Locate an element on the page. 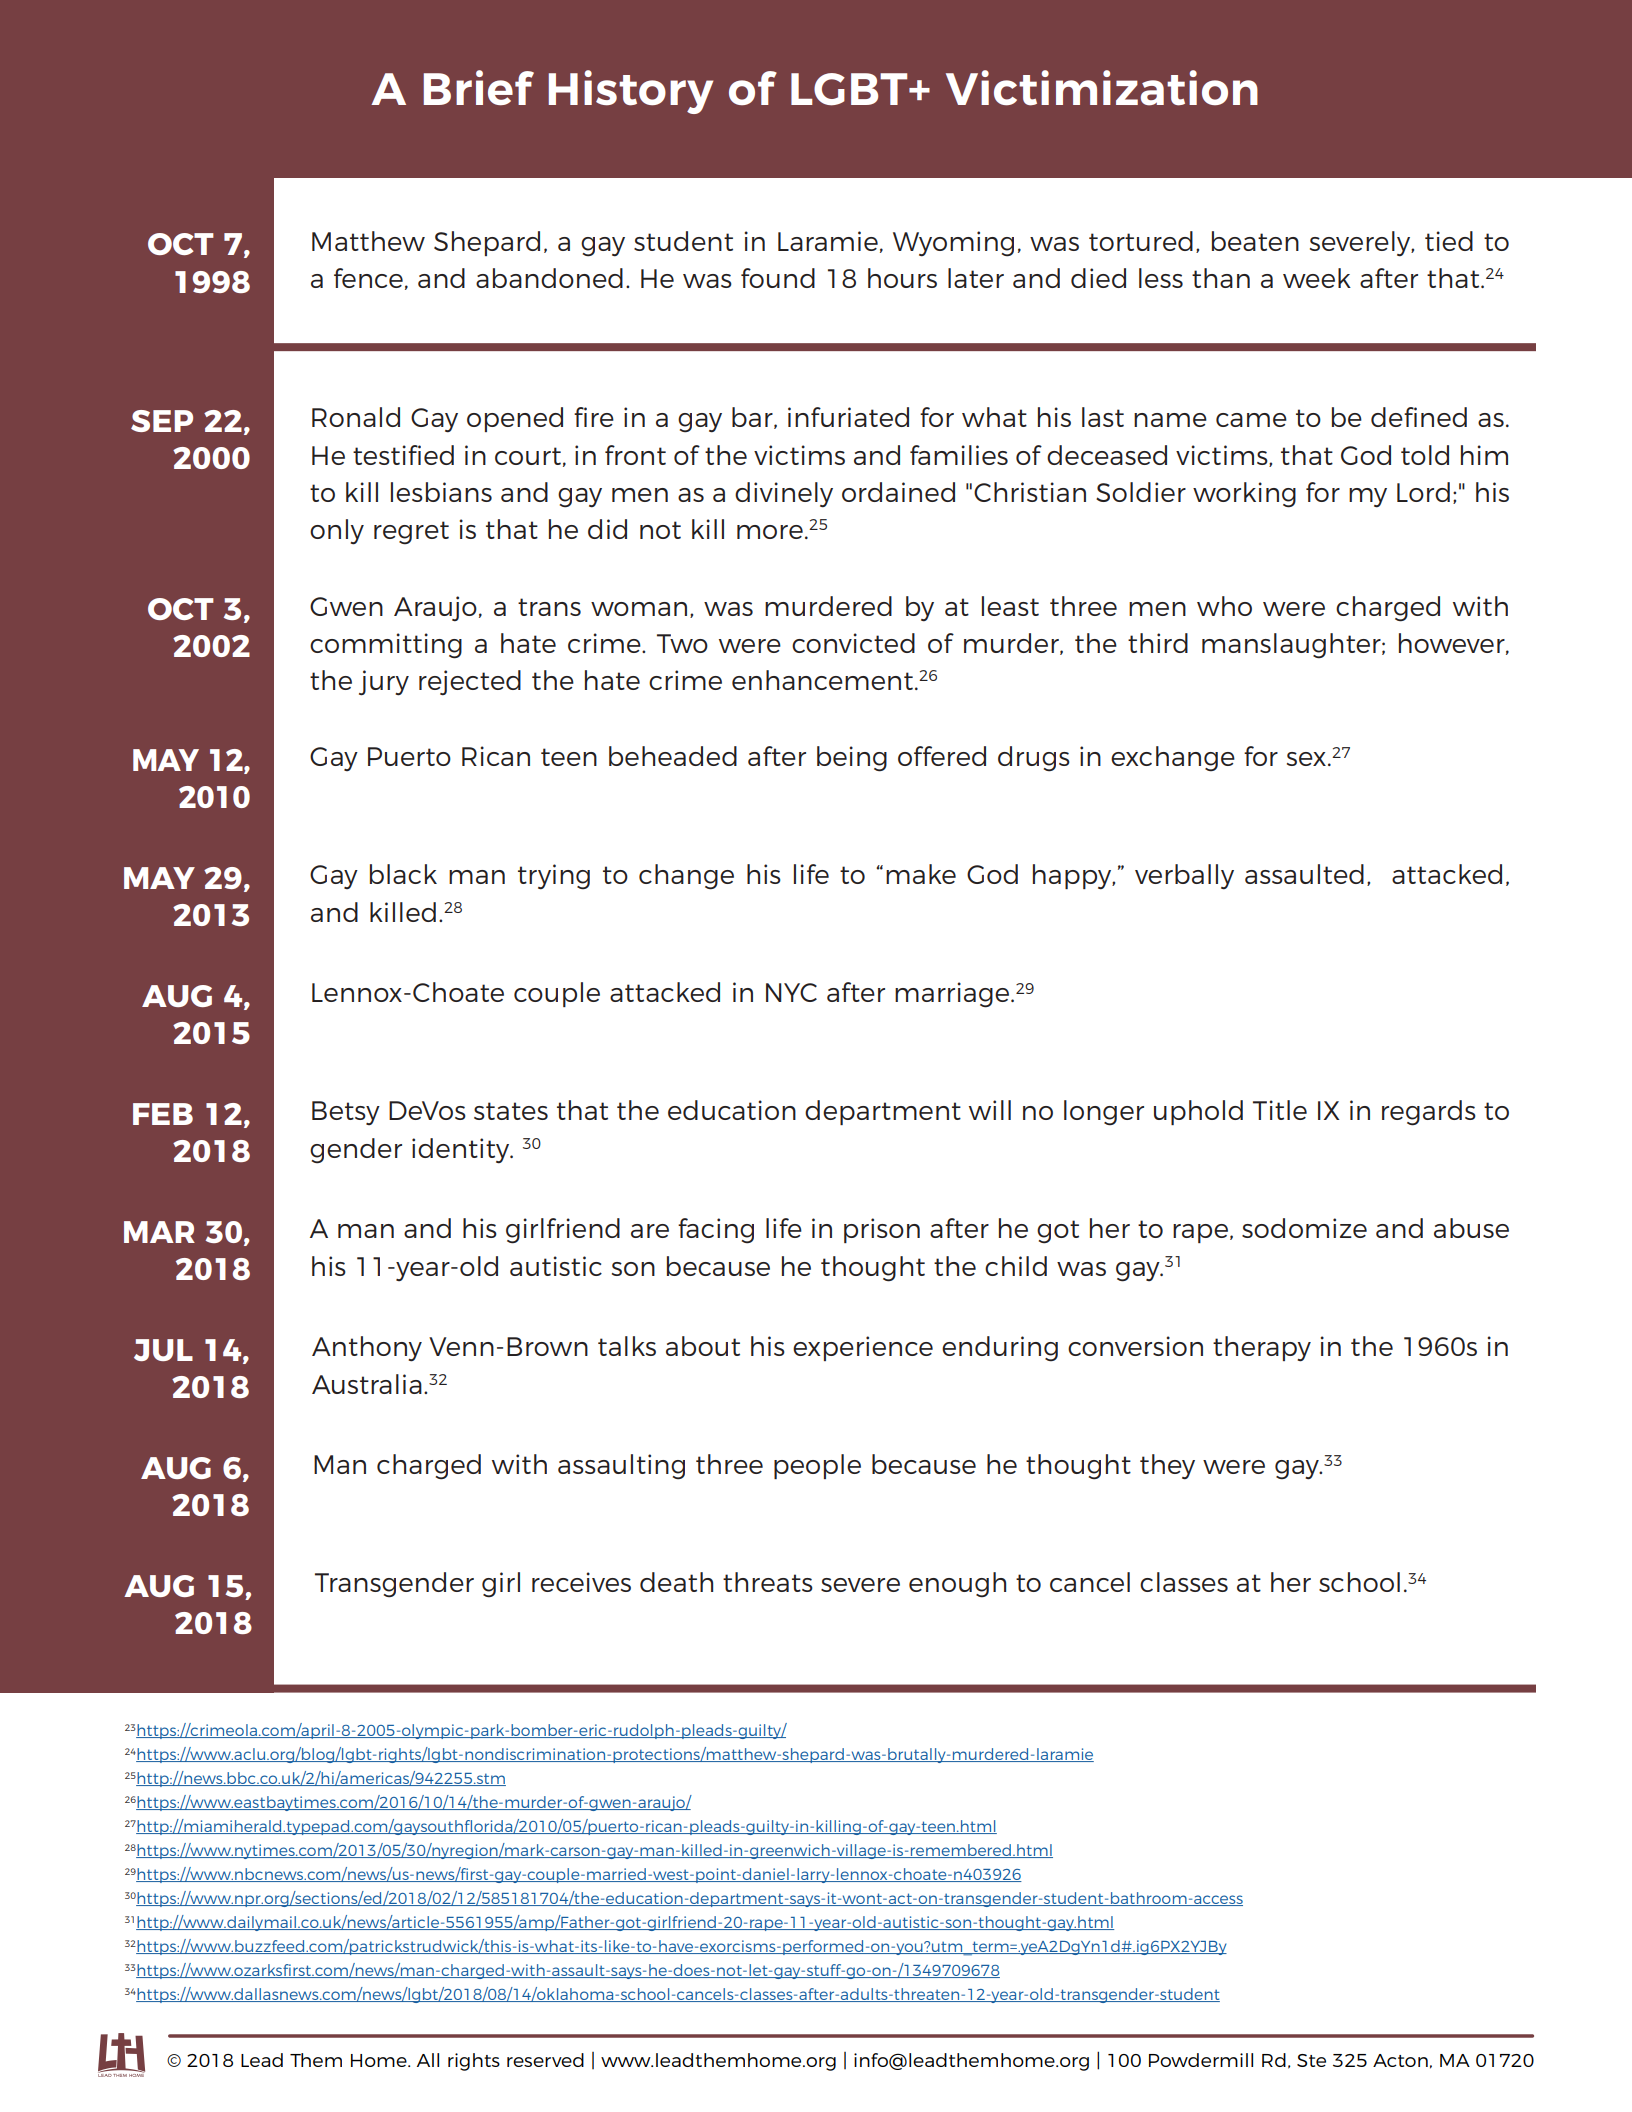 This document has height=2112, width=1632. Ste is located at coordinates (1311, 2060).
